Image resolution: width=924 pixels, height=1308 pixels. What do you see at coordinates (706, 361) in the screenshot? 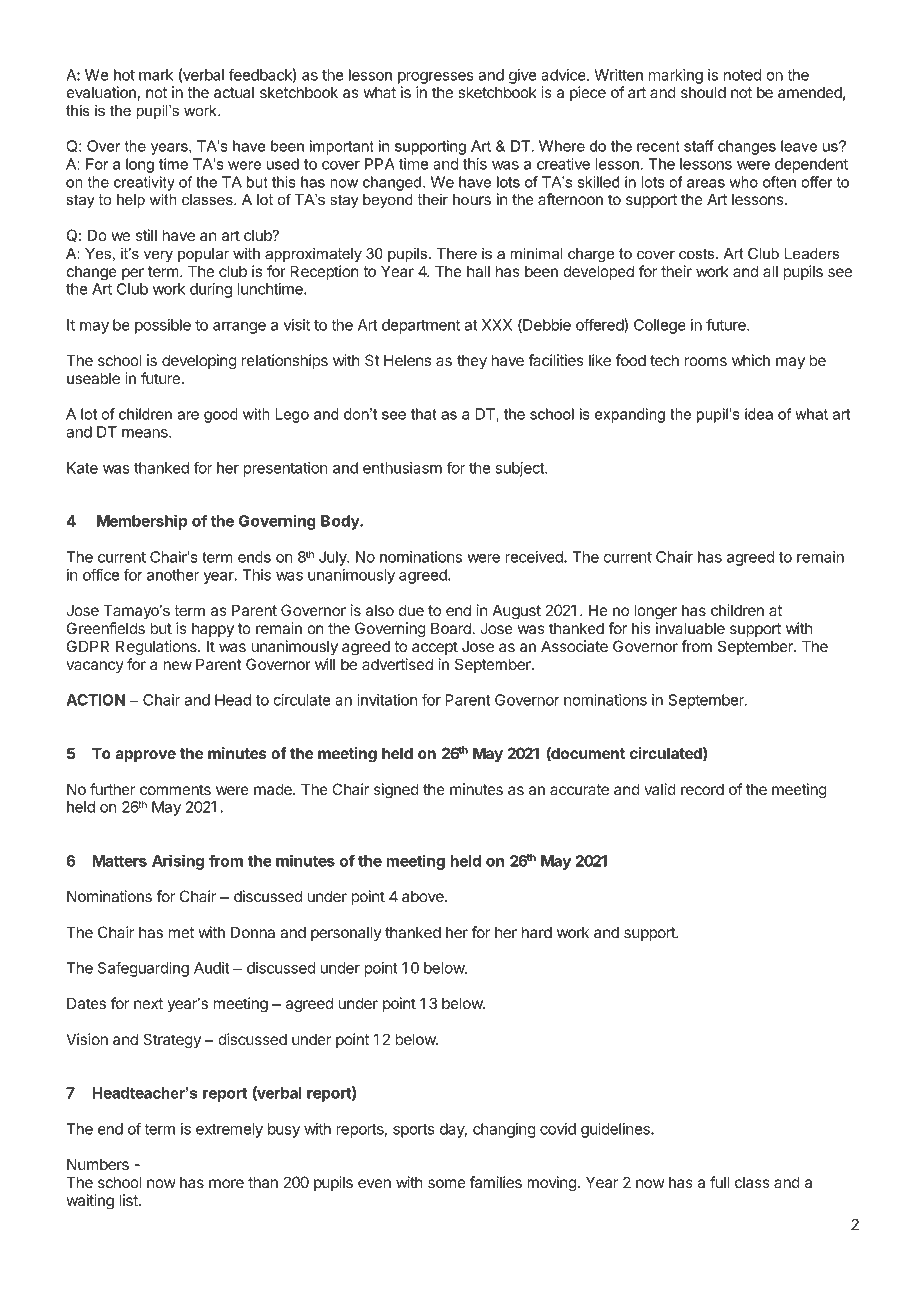
I see `rooms` at bounding box center [706, 361].
